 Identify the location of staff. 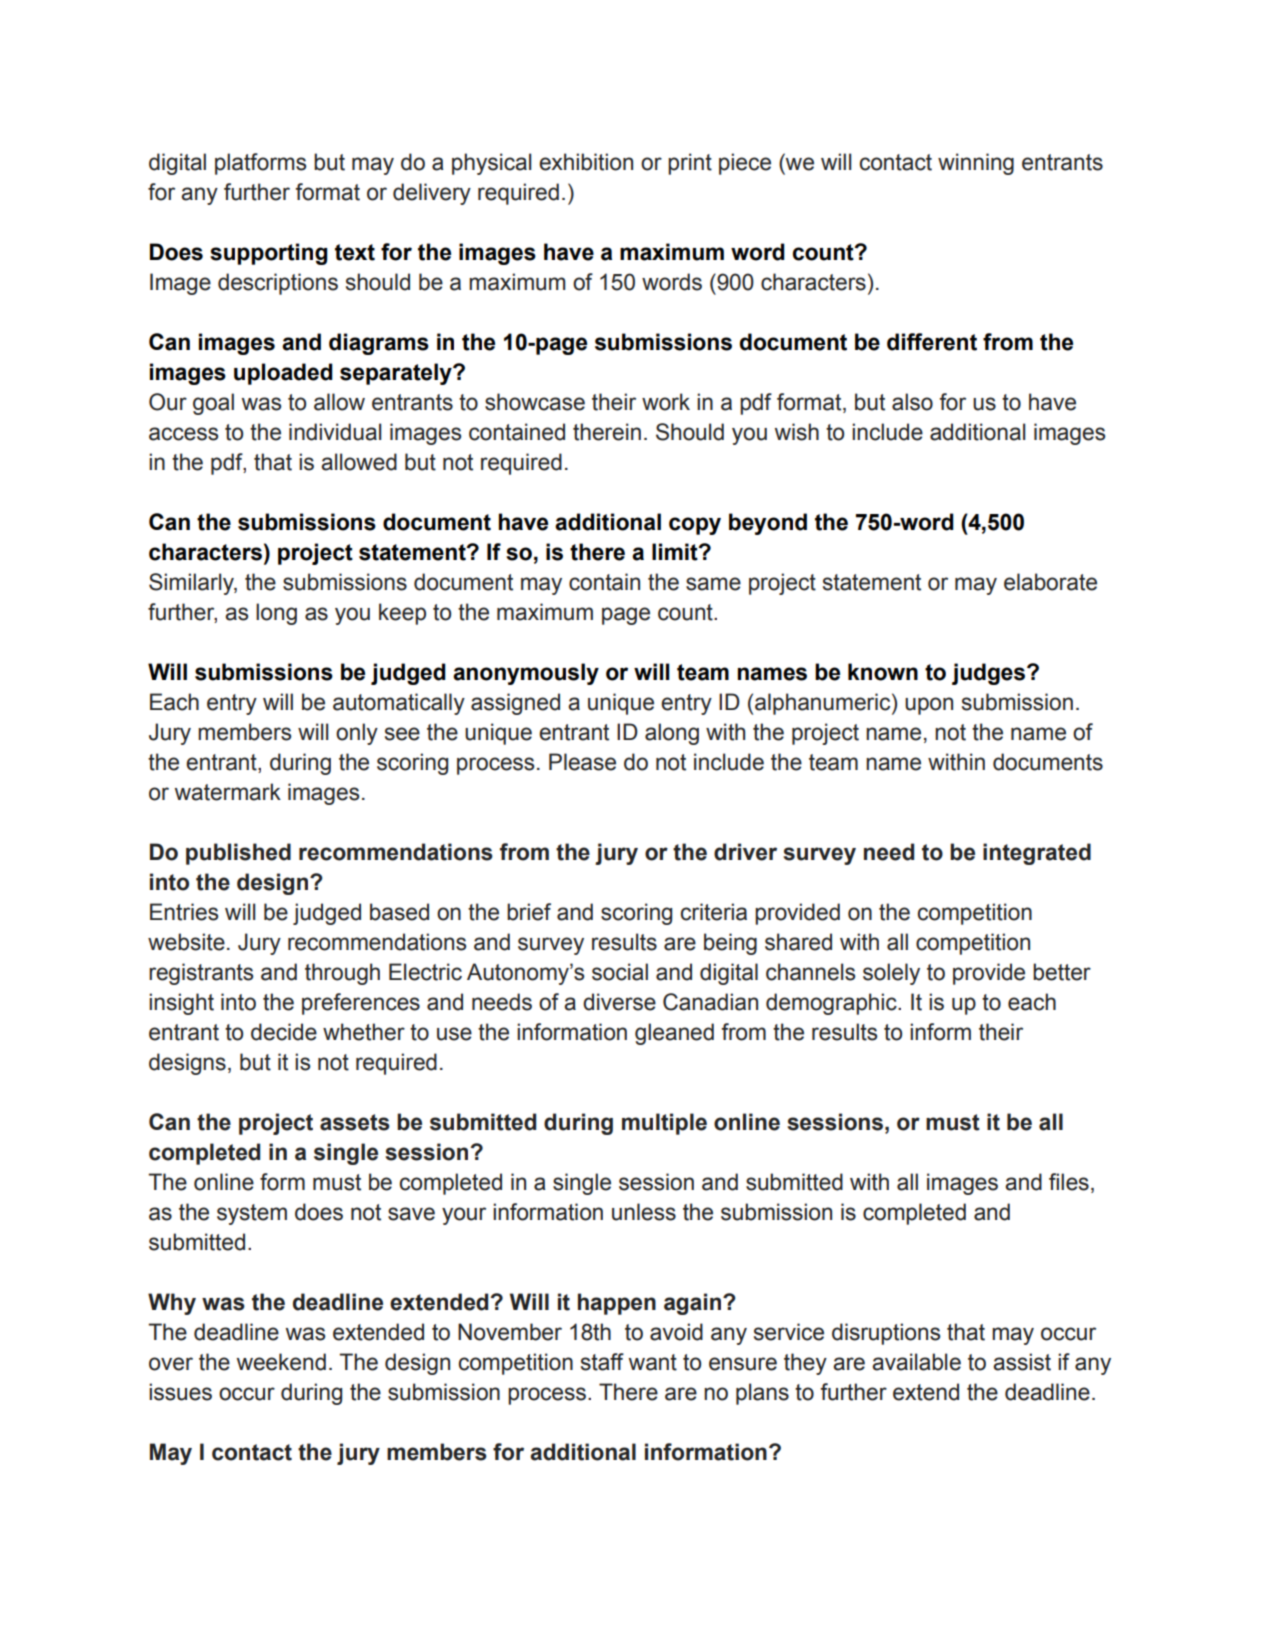
(602, 1362).
